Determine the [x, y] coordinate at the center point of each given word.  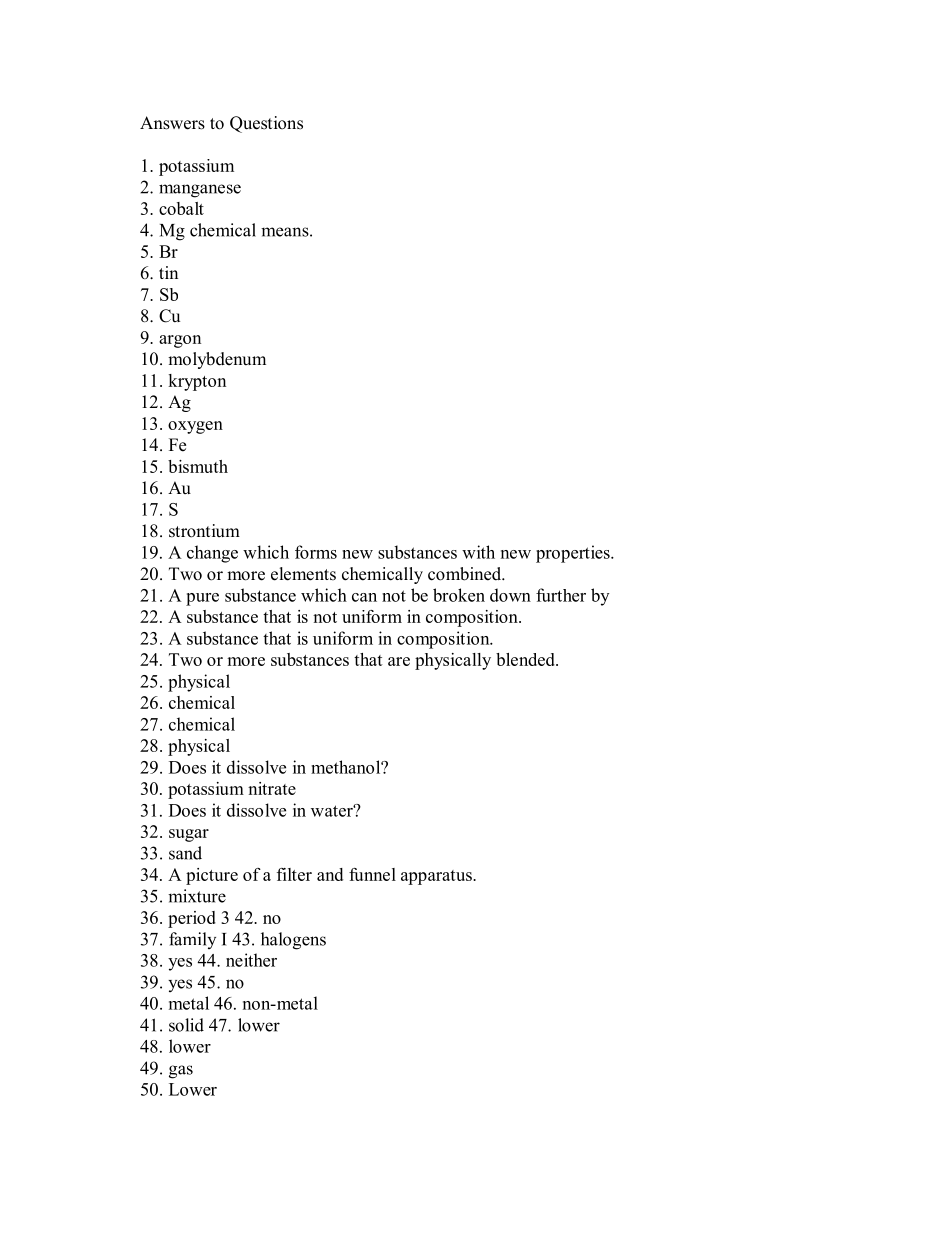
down [510, 595]
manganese [200, 191]
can [364, 597]
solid [186, 1025]
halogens [293, 941]
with [478, 552]
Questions [266, 124]
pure [202, 599]
